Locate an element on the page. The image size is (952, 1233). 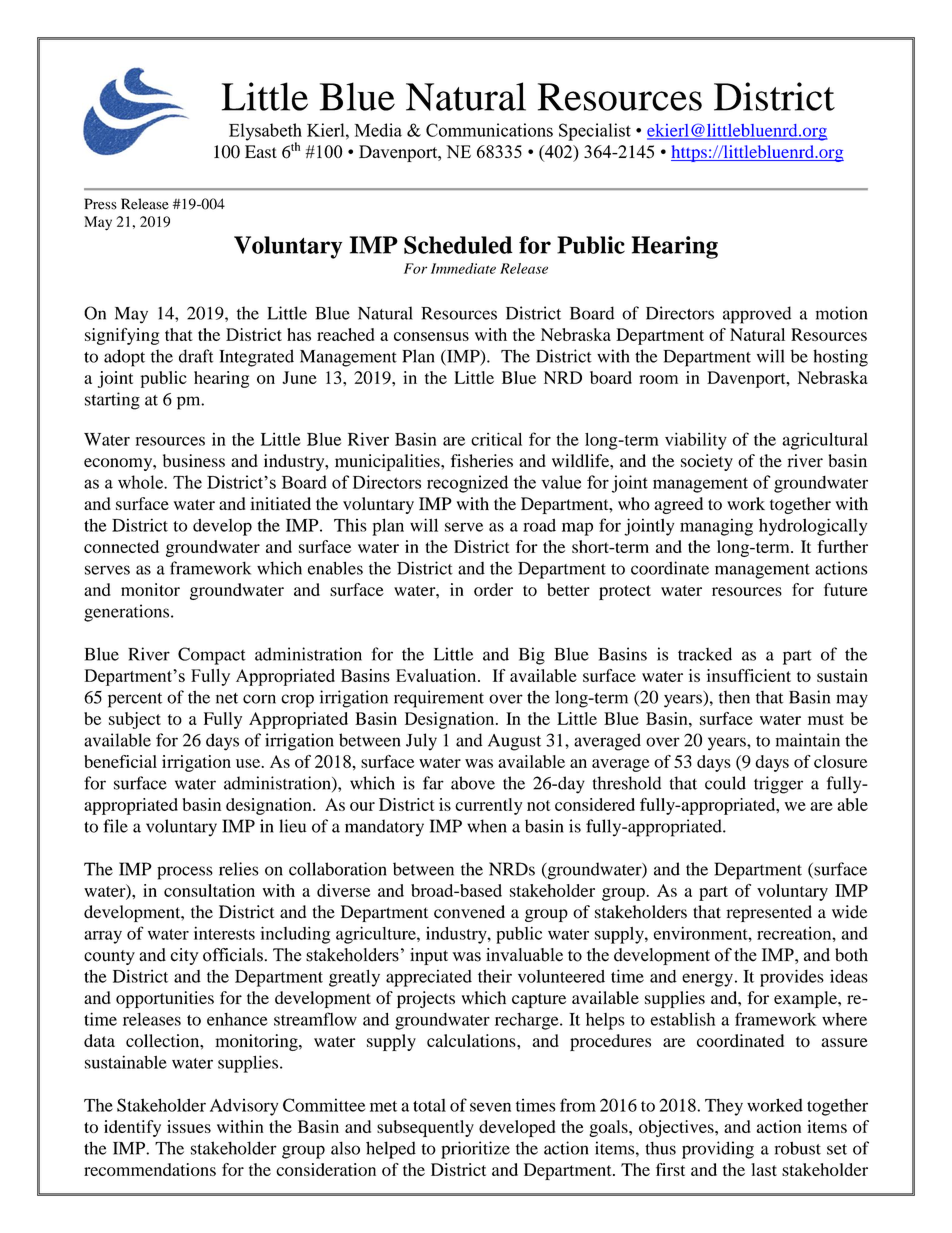
East is located at coordinates (261, 151).
